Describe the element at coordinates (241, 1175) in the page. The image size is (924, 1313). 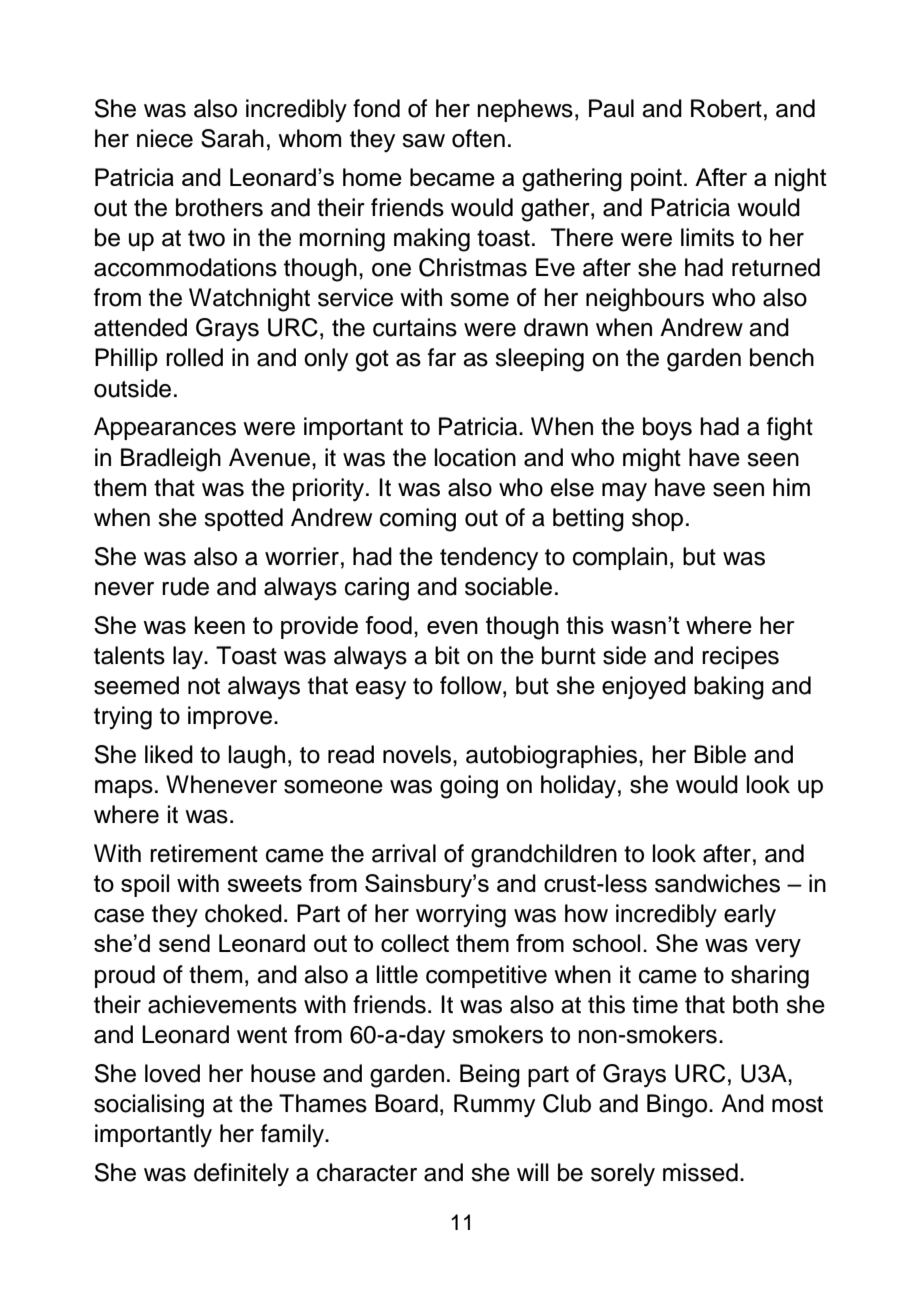
I see `definitely` at that location.
